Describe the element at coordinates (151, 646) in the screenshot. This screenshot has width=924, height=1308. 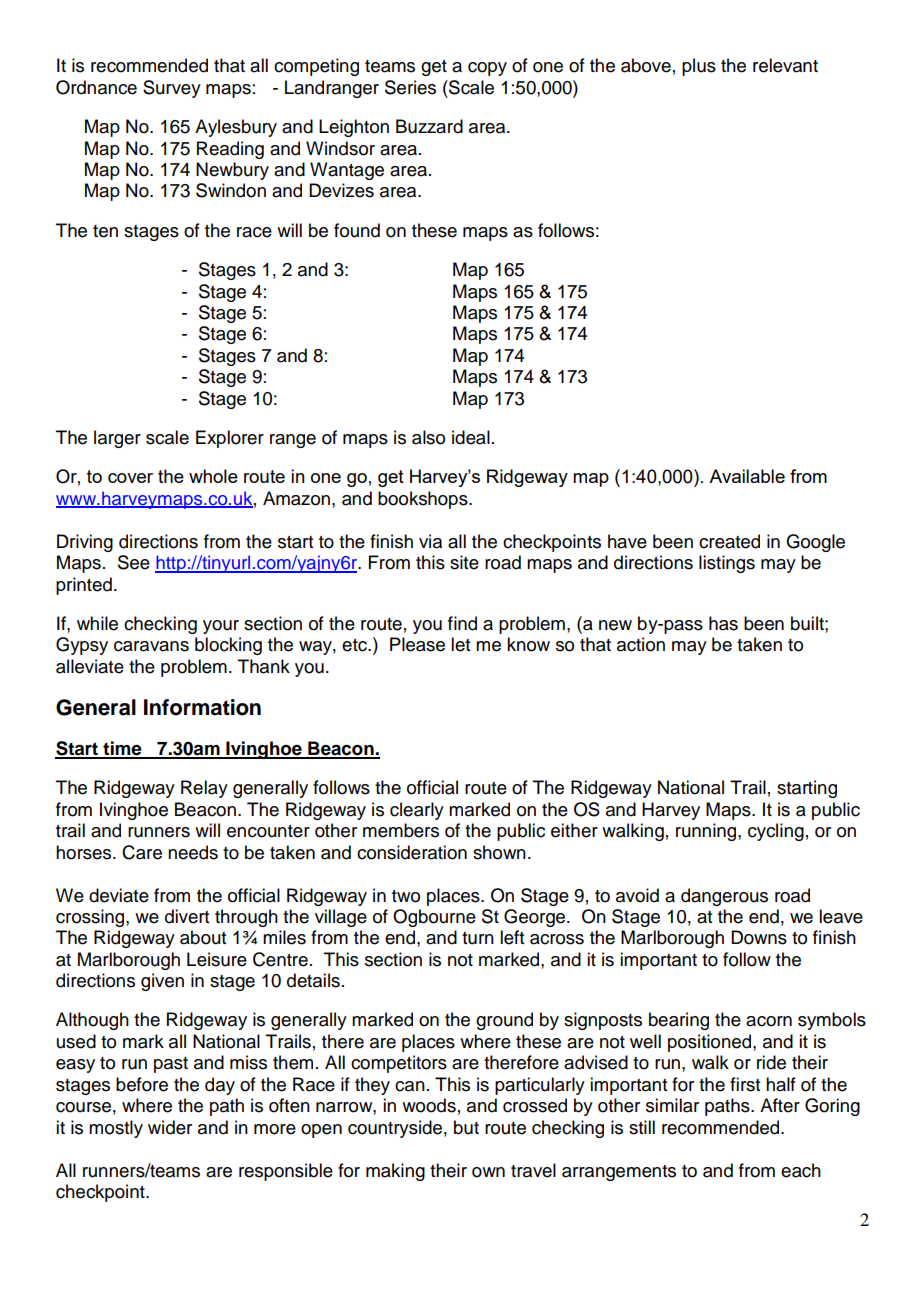
I see `caravans` at that location.
